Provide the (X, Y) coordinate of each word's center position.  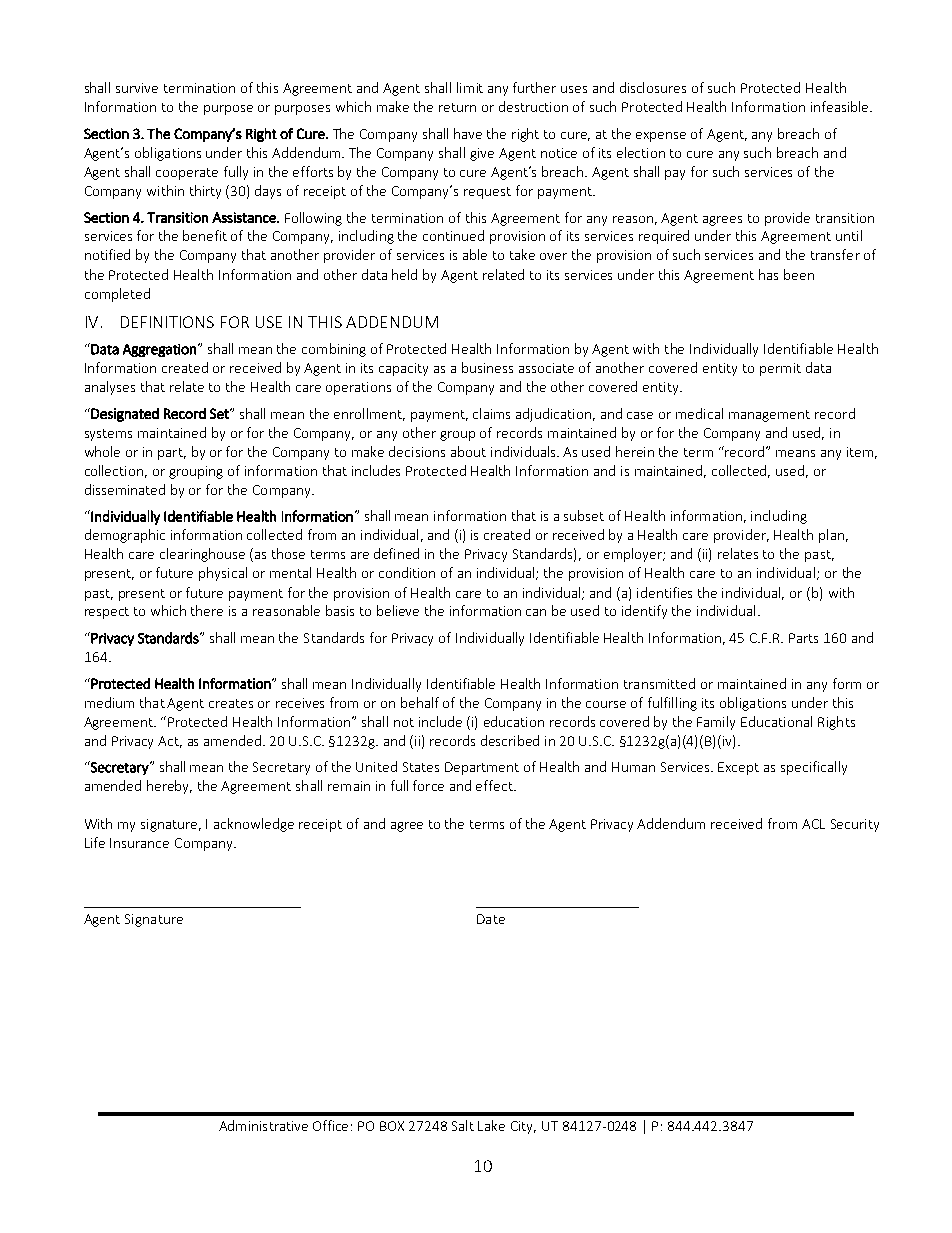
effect (495, 785)
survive (137, 88)
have (468, 133)
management (769, 416)
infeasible (841, 106)
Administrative (263, 1125)
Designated (124, 415)
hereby (169, 787)
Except (738, 768)
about (468, 451)
